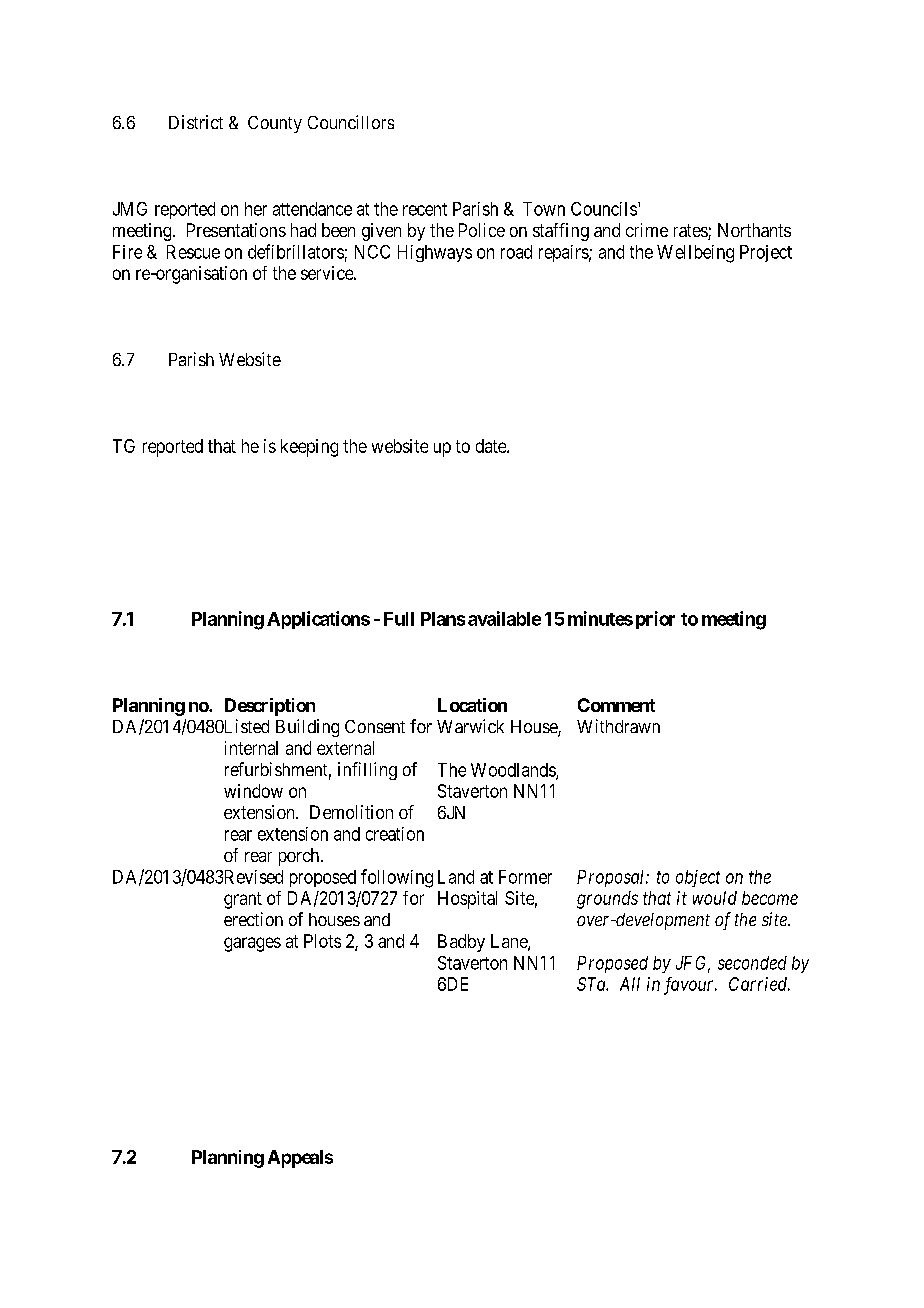 Image resolution: width=924 pixels, height=1308 pixels. What do you see at coordinates (309, 448) in the screenshot?
I see `keeping` at bounding box center [309, 448].
